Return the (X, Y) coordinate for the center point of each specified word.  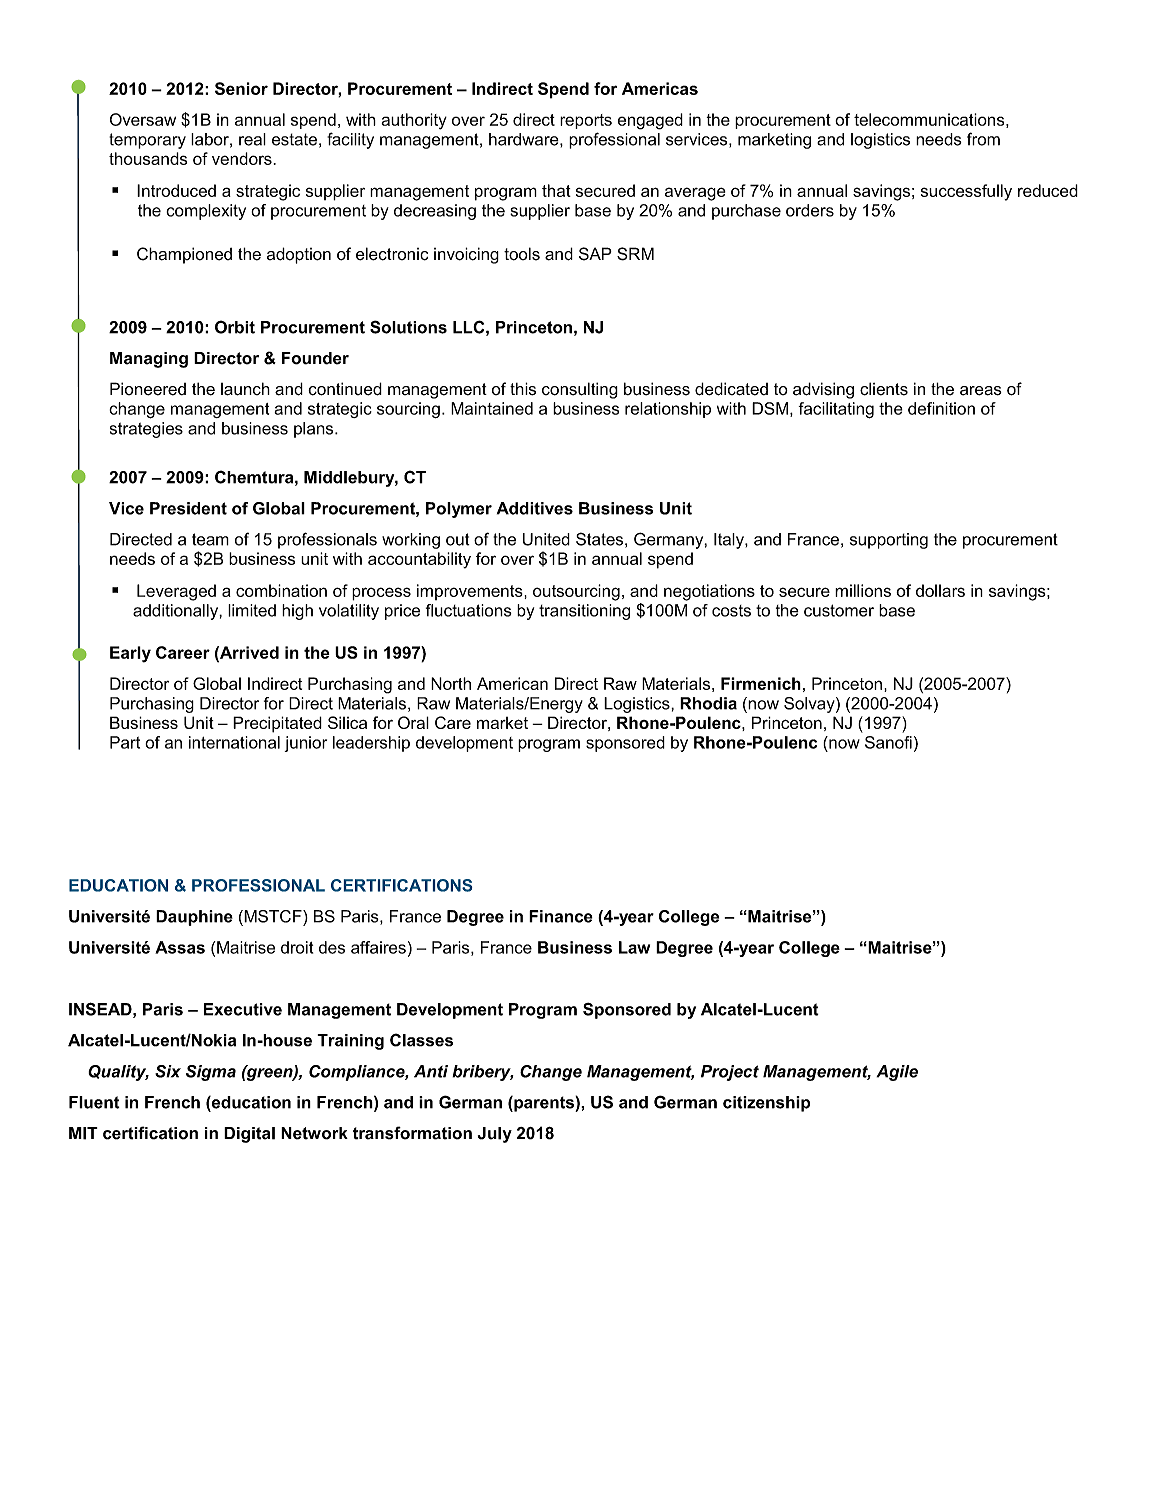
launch (245, 389)
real (252, 139)
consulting (580, 390)
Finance (561, 916)
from (983, 139)
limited (252, 610)
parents (544, 1104)
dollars (940, 590)
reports (586, 121)
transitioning (584, 612)
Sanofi (888, 742)
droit (297, 947)
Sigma (211, 1073)
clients (884, 389)
